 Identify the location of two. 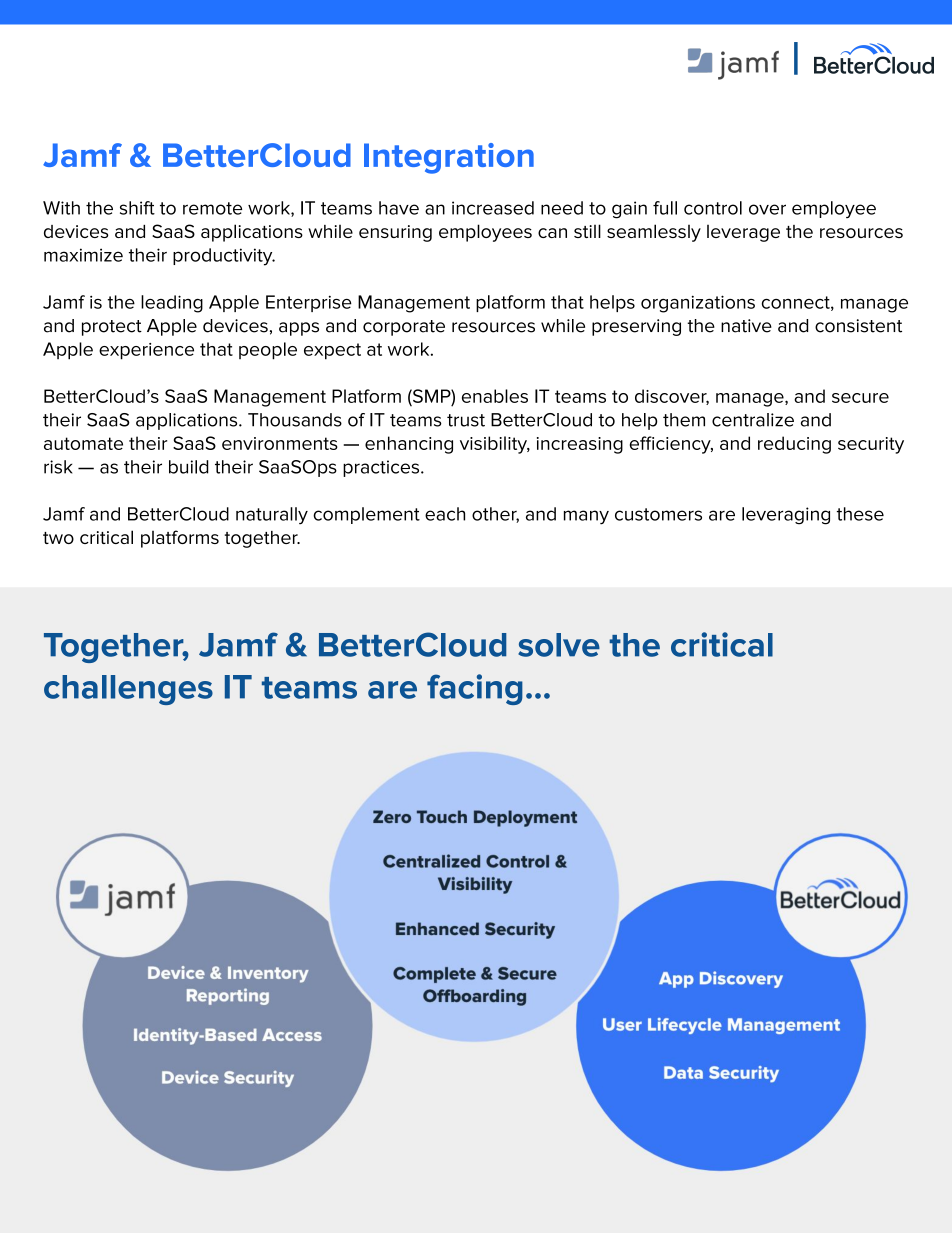
(58, 538).
